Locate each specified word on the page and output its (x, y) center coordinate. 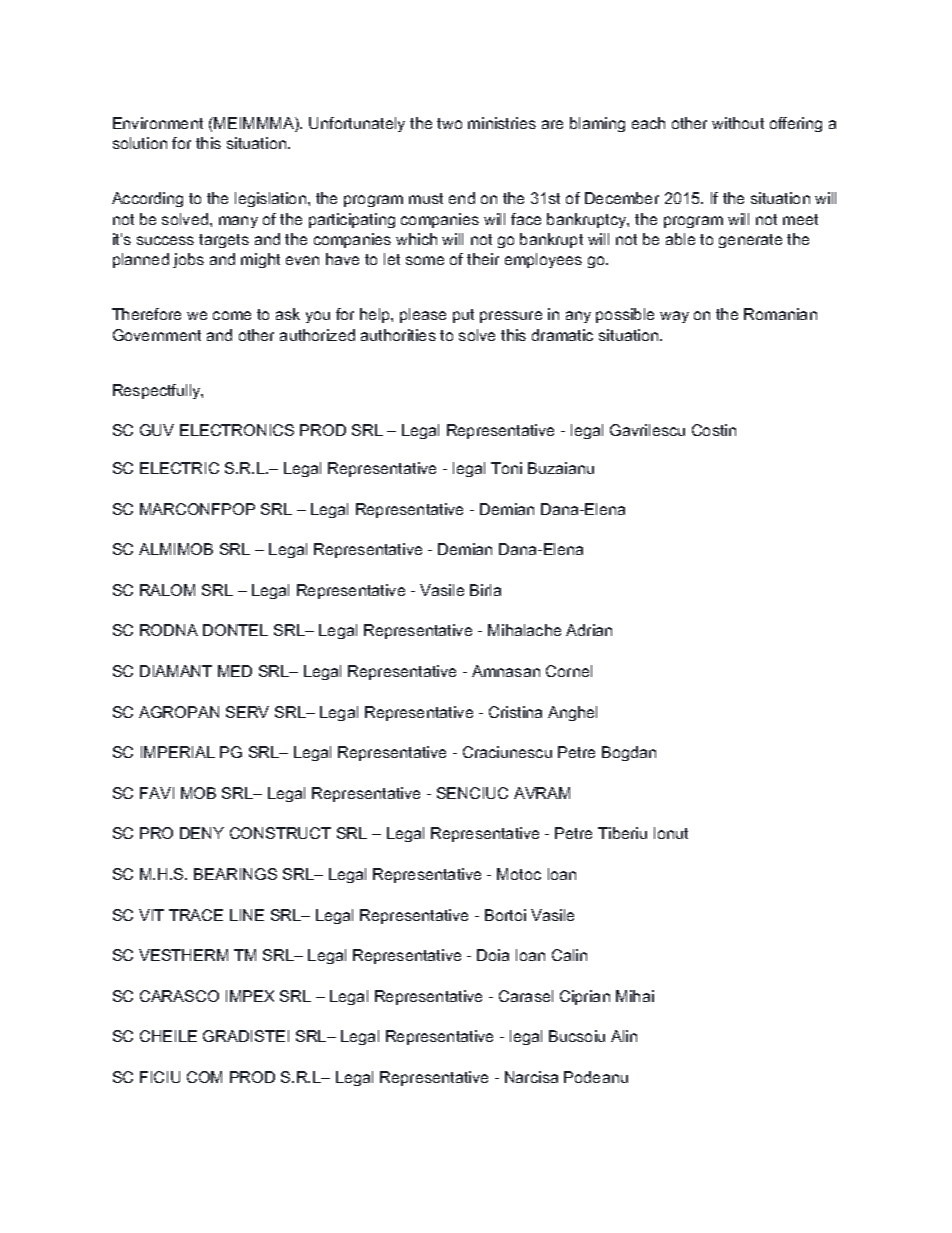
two (449, 123)
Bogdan (629, 753)
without (738, 123)
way (674, 317)
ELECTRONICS (237, 430)
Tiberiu (622, 833)
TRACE (196, 915)
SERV (247, 712)
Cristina (515, 712)
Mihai (635, 996)
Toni (506, 468)
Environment (158, 123)
